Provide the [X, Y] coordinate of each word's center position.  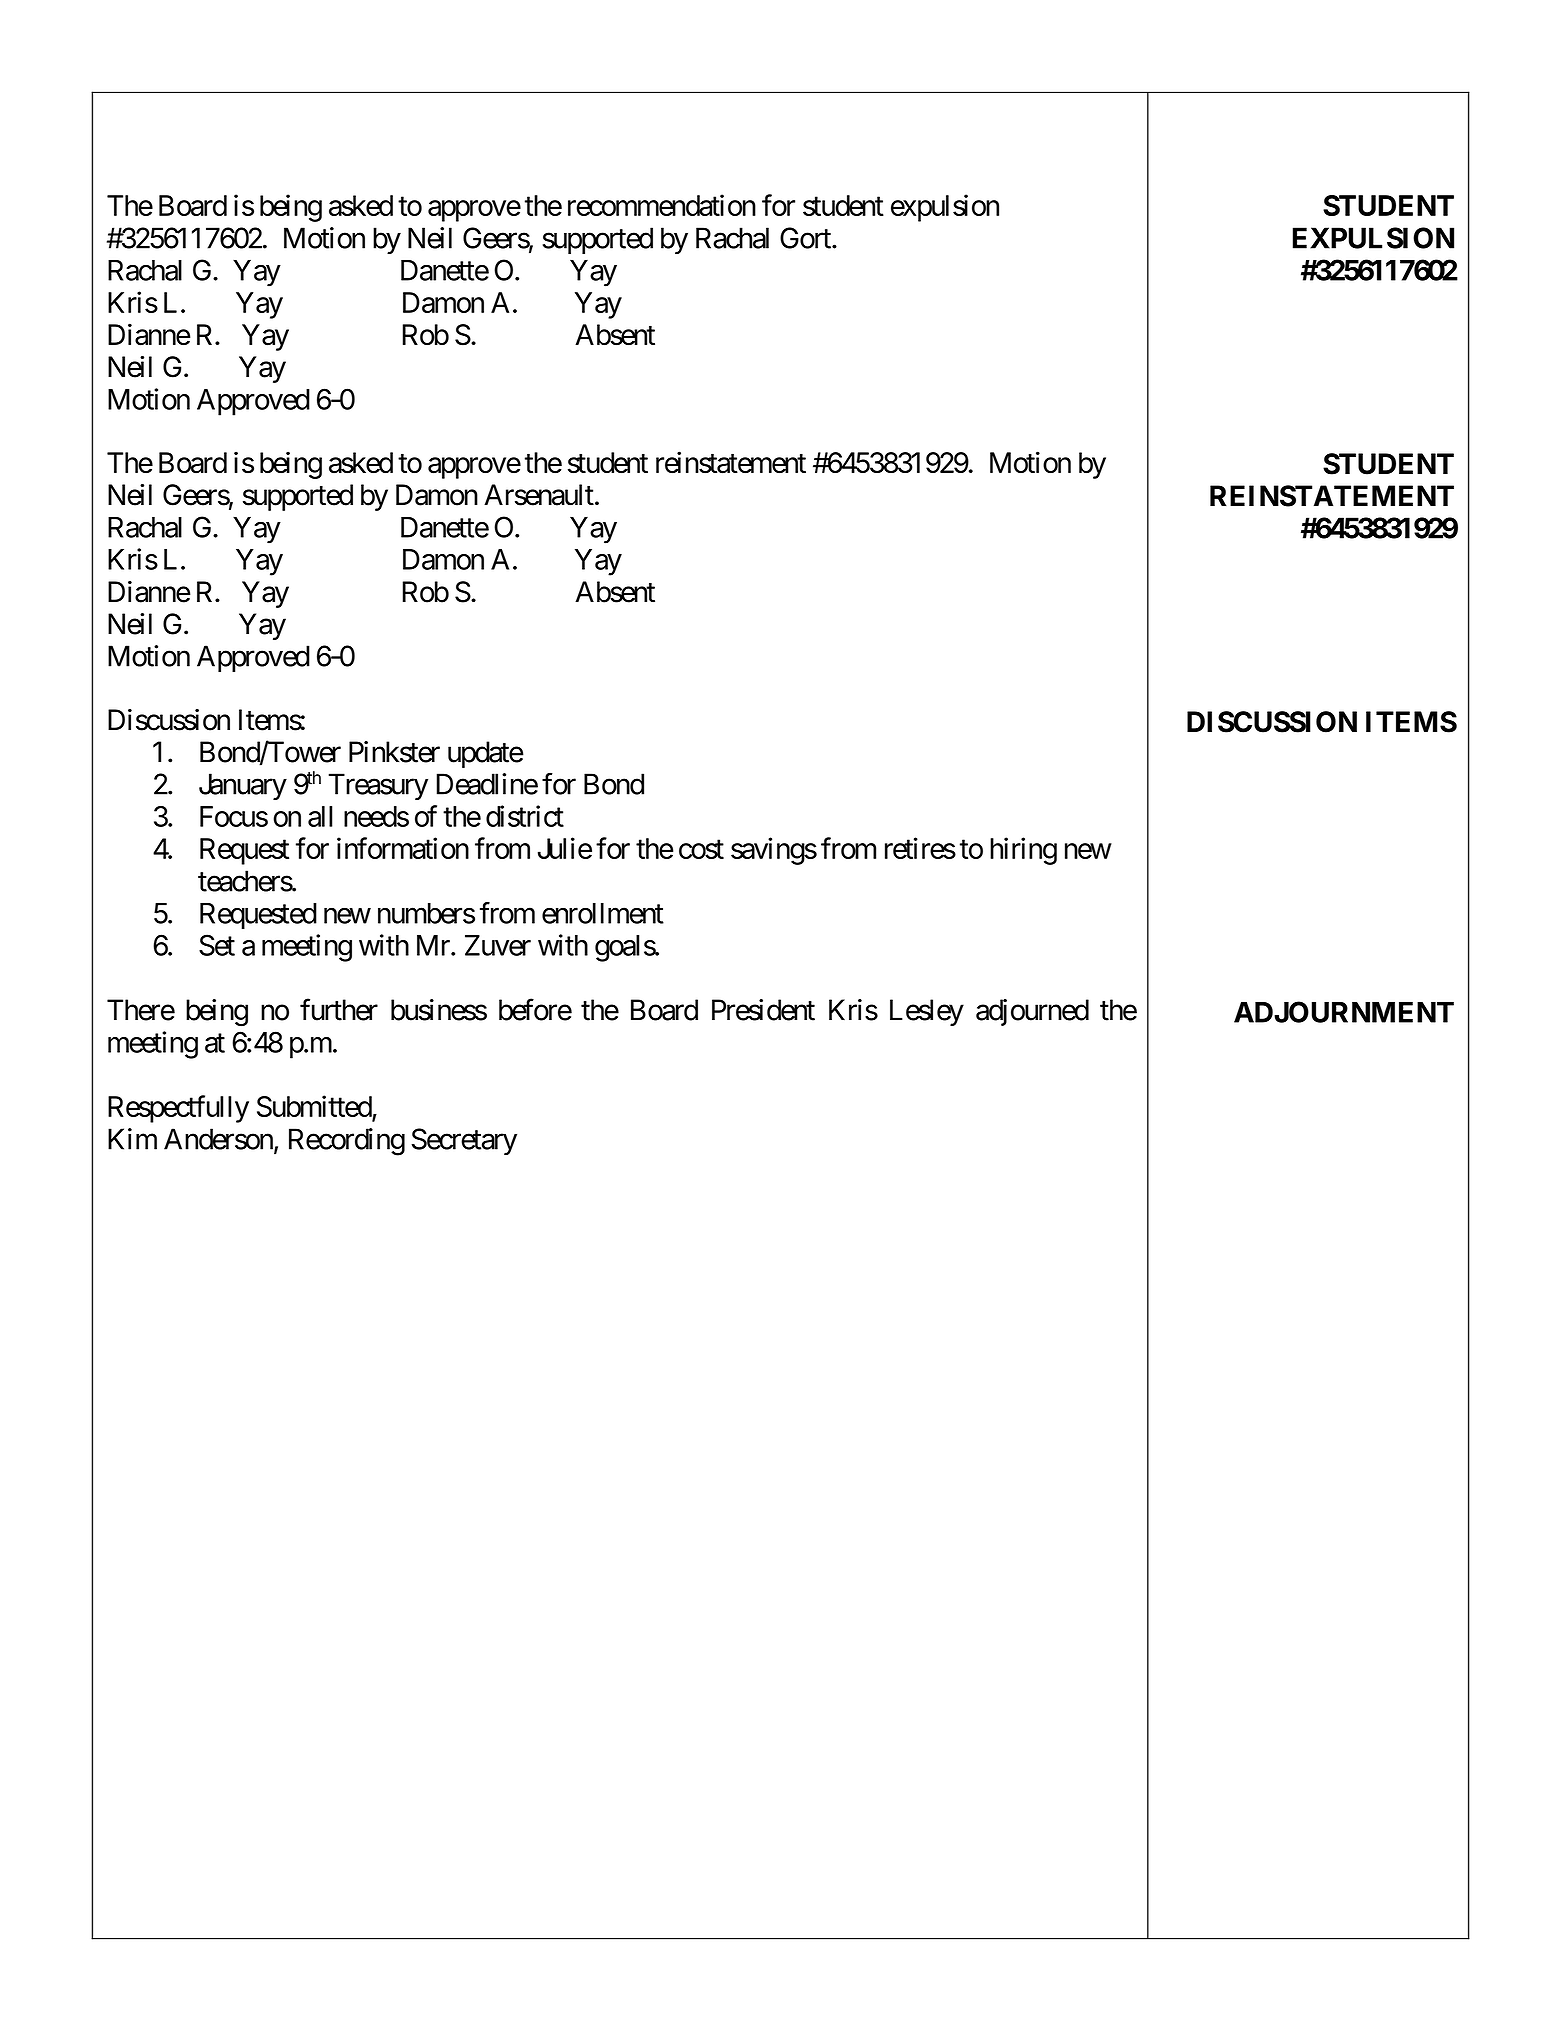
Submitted [315, 1107]
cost [701, 849]
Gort [806, 238]
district [525, 816]
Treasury [378, 786]
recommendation [662, 205]
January [243, 786]
